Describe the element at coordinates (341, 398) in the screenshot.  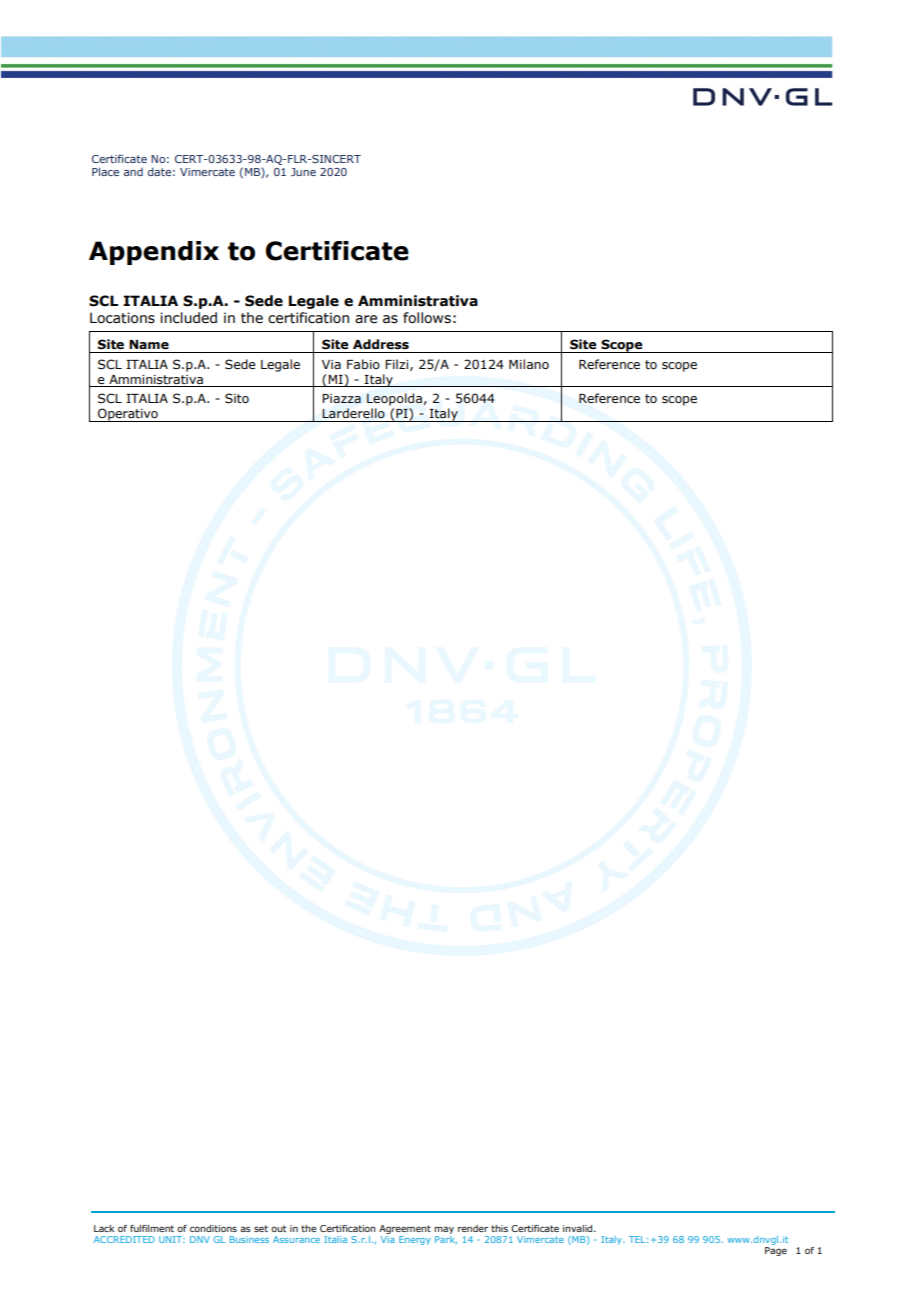
I see `Piazza` at that location.
